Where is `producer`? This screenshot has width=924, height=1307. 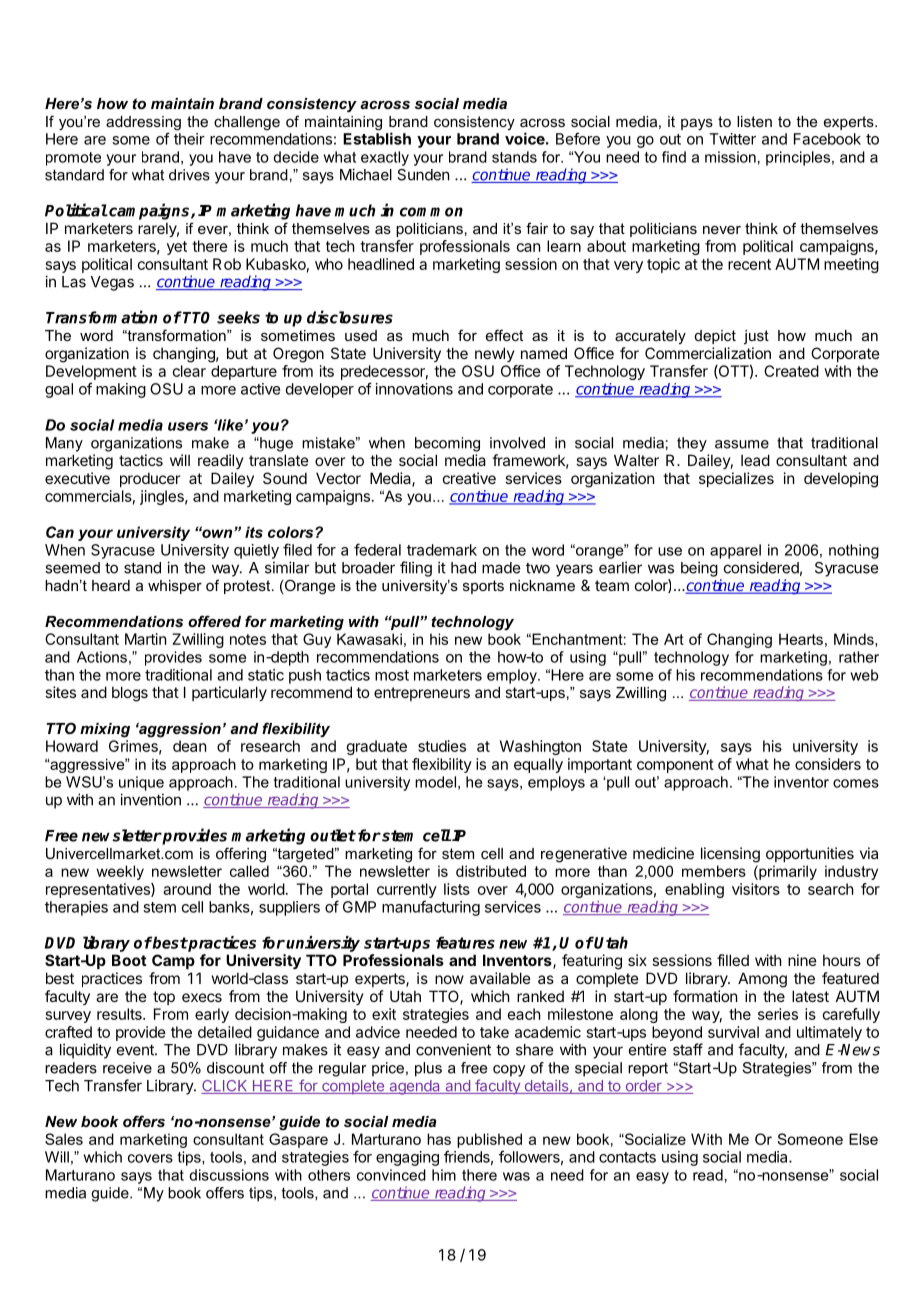 producer is located at coordinates (150, 479).
